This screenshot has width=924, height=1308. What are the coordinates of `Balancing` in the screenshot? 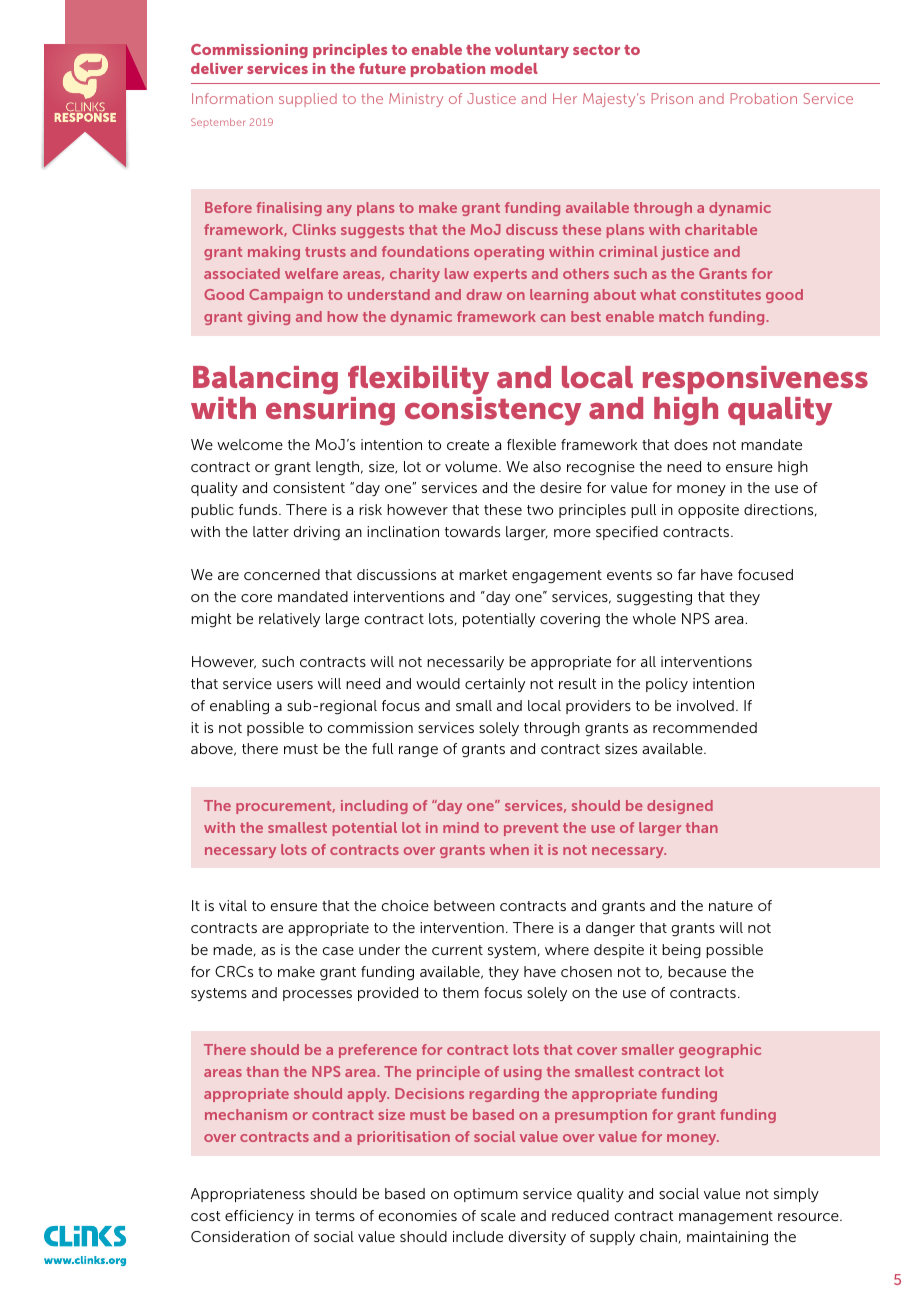 It's located at (265, 382).
